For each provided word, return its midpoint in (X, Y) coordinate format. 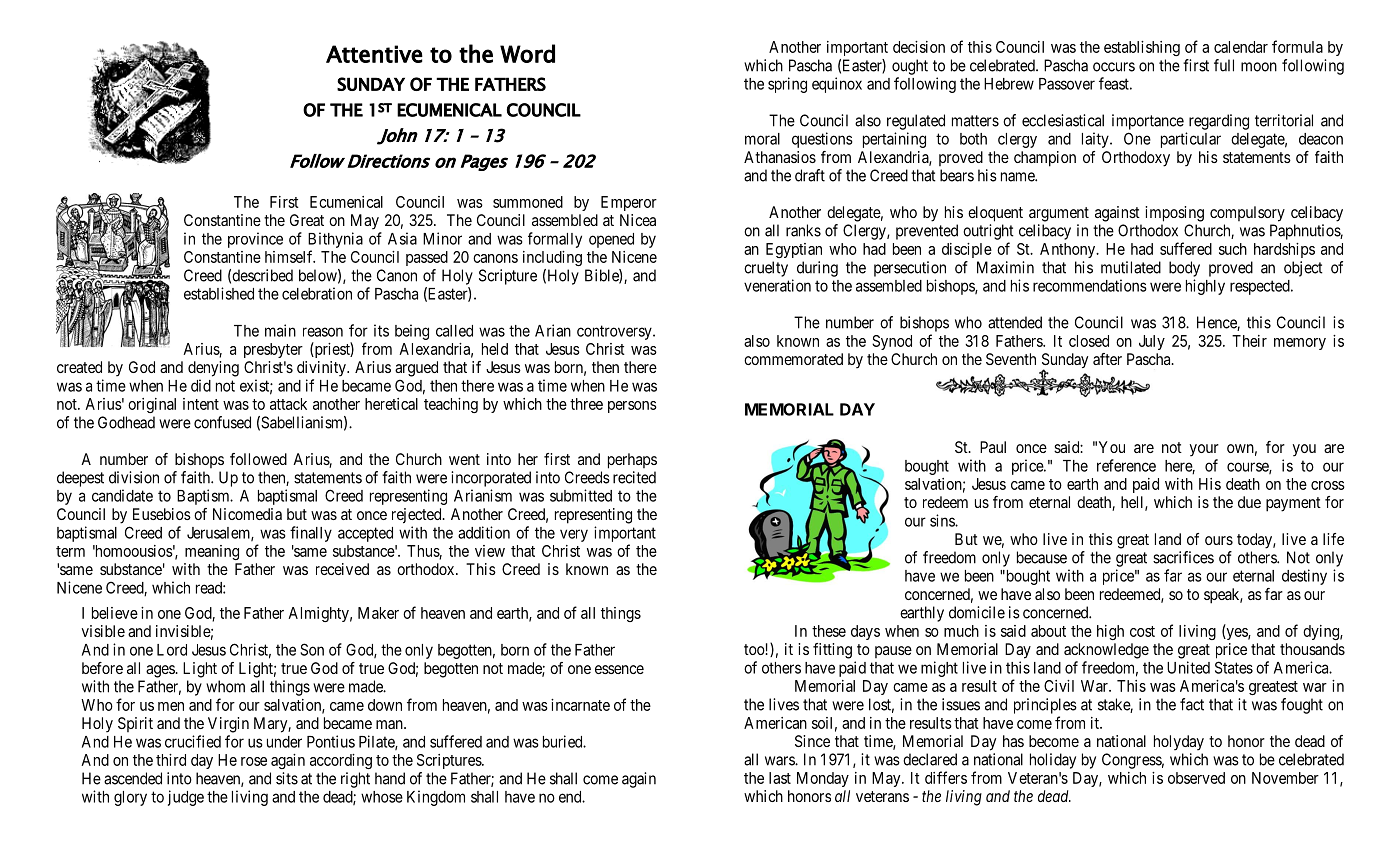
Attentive (374, 54)
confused (222, 422)
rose (254, 761)
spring (787, 85)
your (1204, 450)
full (1224, 65)
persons (632, 407)
